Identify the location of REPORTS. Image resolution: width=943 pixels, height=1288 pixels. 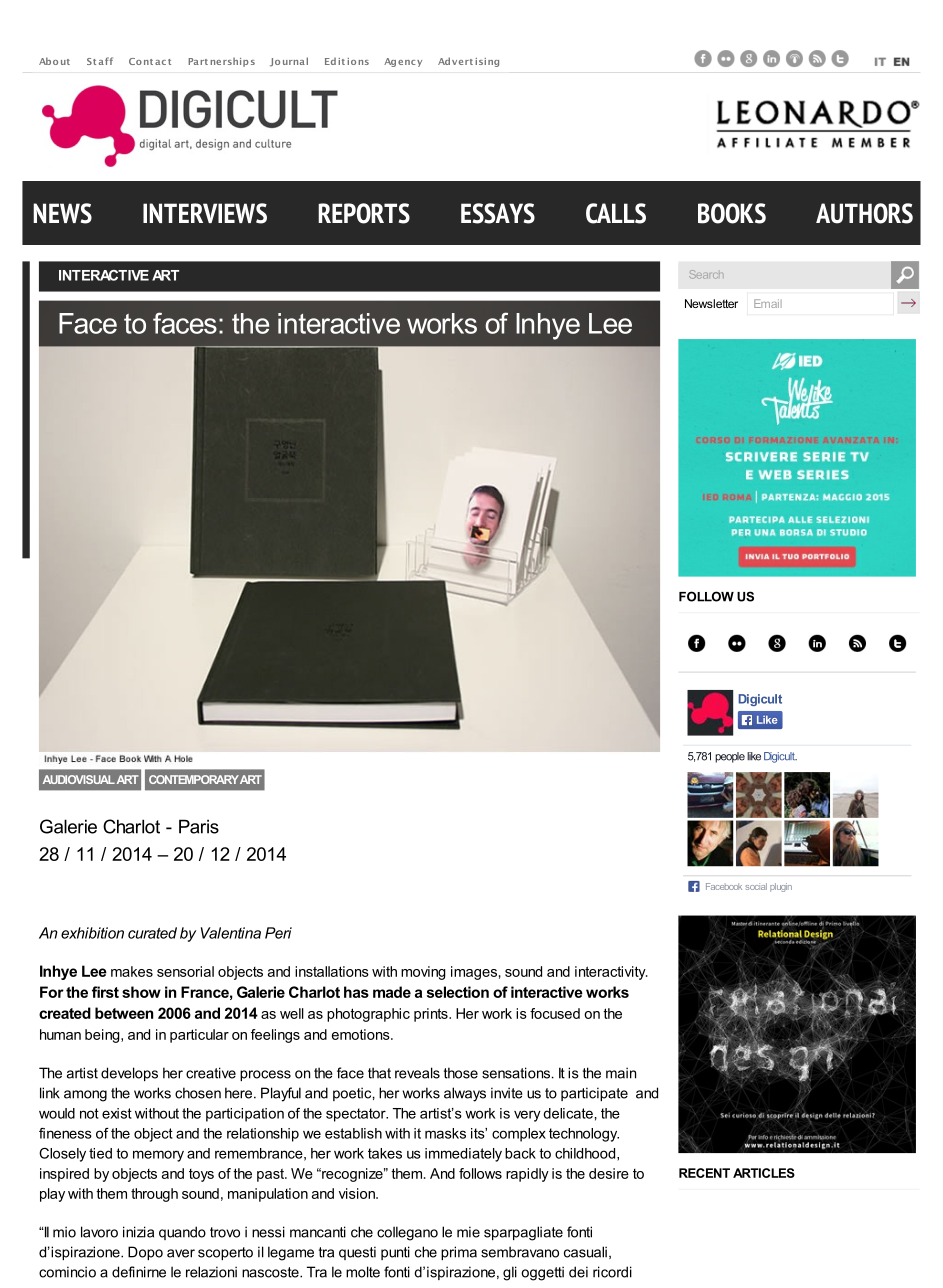
(364, 213).
